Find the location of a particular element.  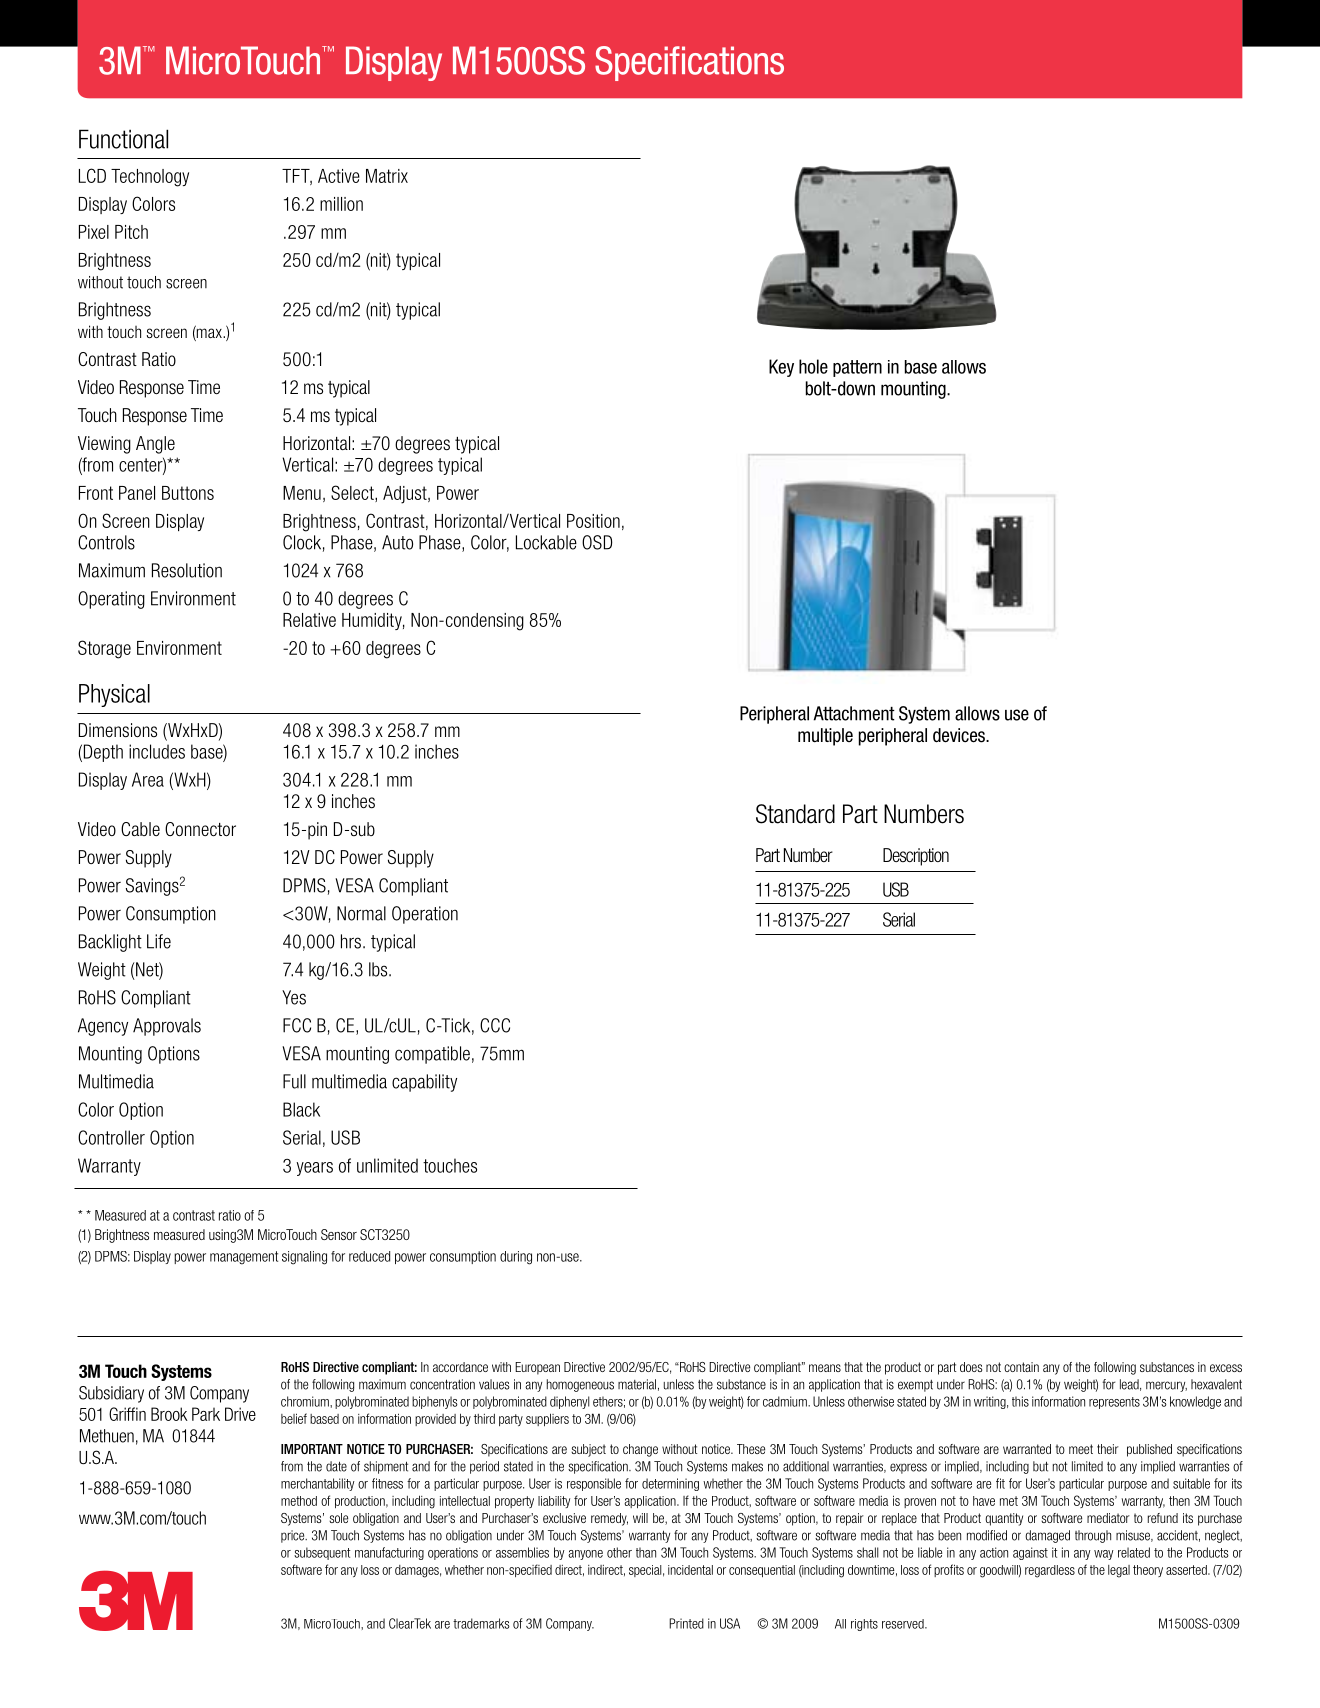

Description is located at coordinates (916, 857).
